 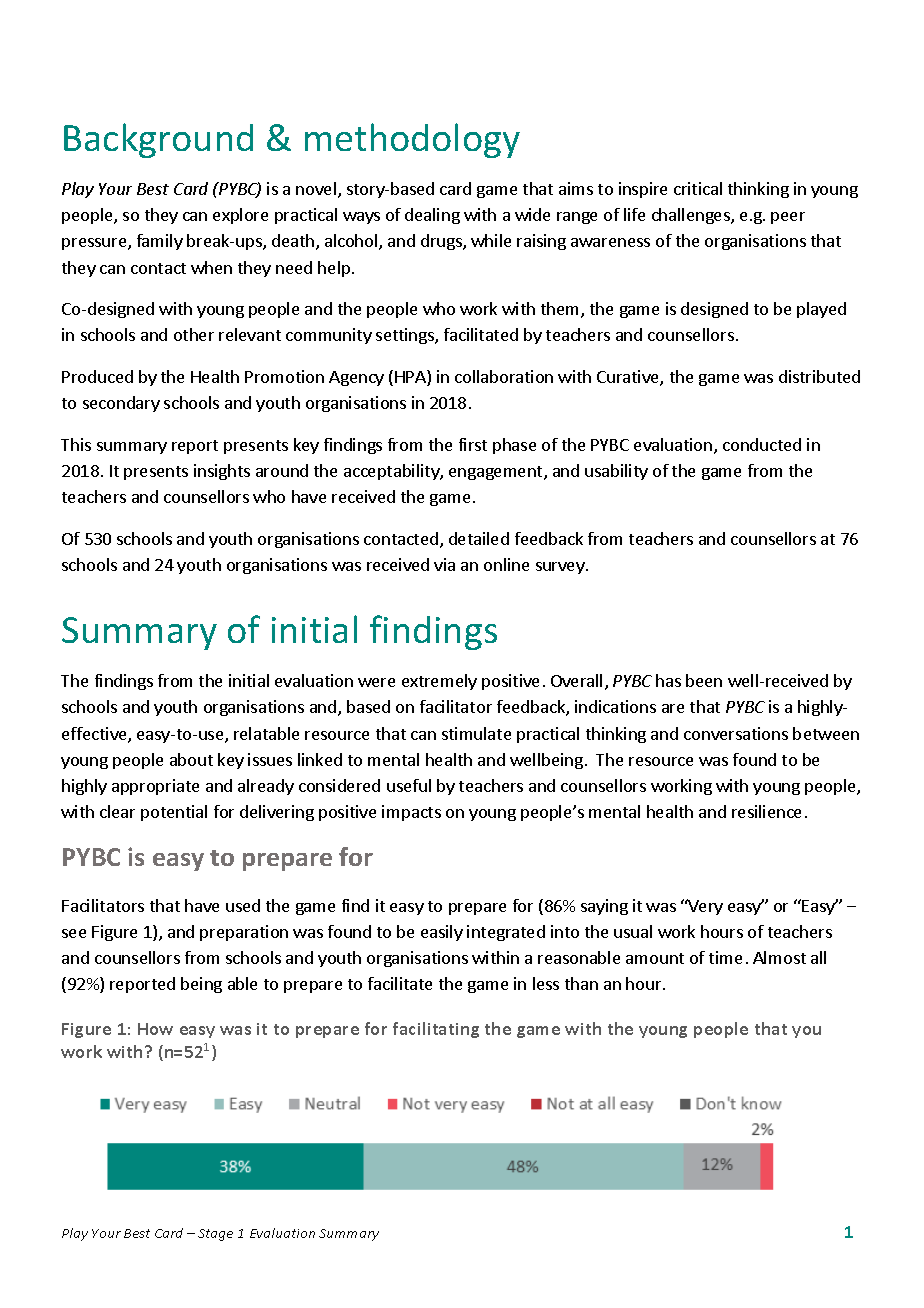 I want to click on Stage, so click(x=215, y=1235).
